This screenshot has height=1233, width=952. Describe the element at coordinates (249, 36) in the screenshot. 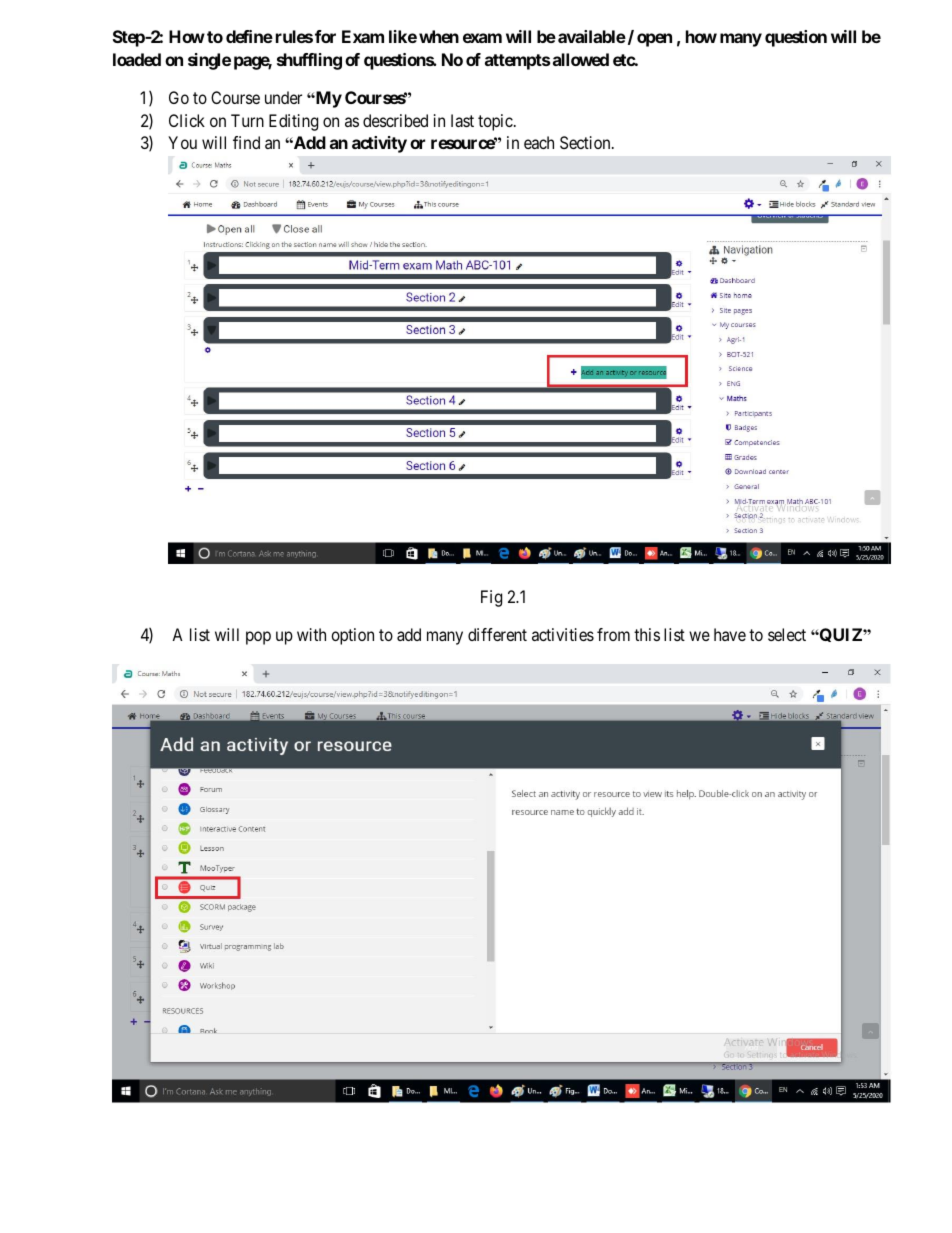

I see `define` at that location.
